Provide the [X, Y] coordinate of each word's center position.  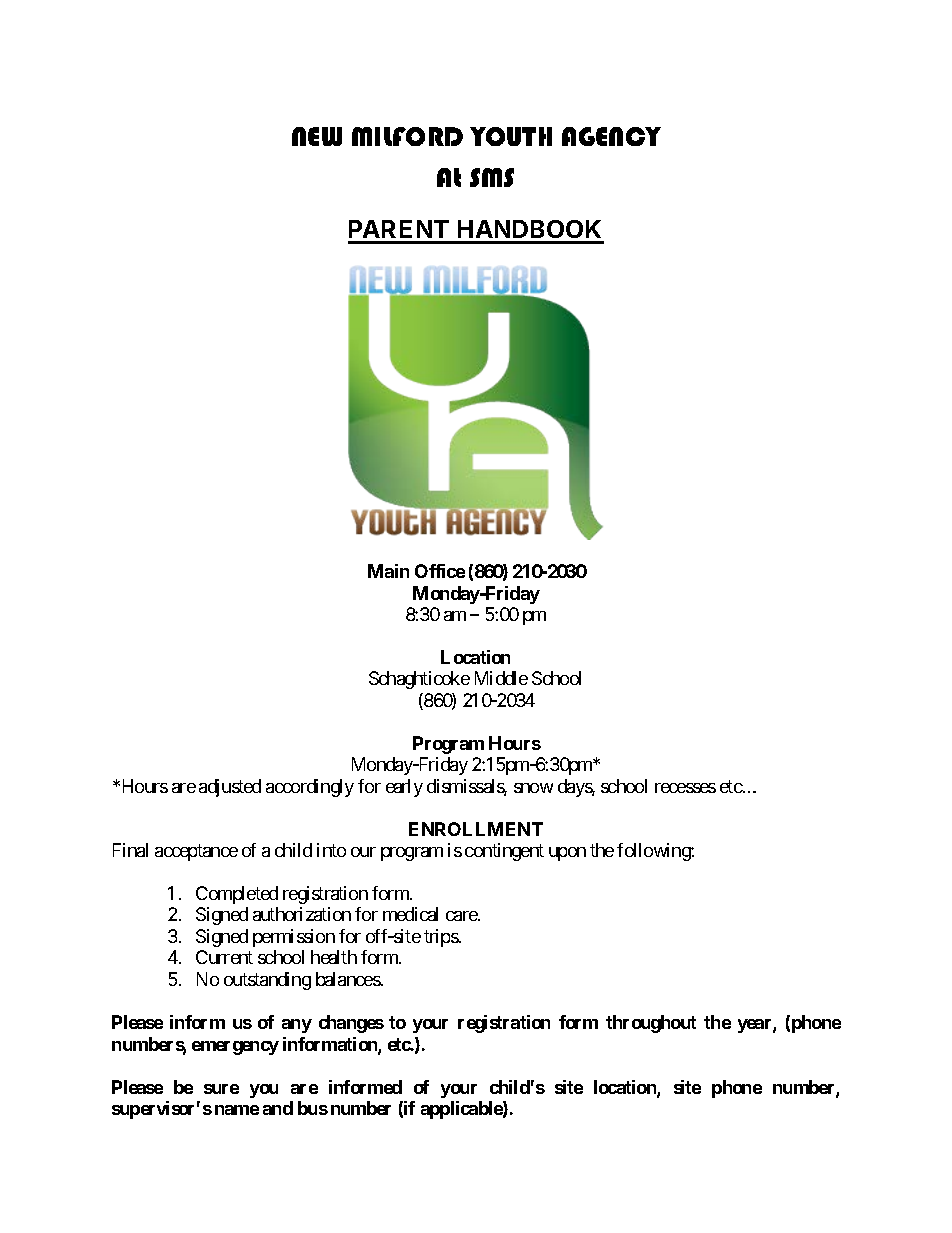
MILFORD [407, 136]
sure [221, 1089]
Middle [501, 678]
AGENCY [611, 136]
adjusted [230, 788]
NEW [317, 136]
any [297, 1026]
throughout [651, 1024]
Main [388, 571]
